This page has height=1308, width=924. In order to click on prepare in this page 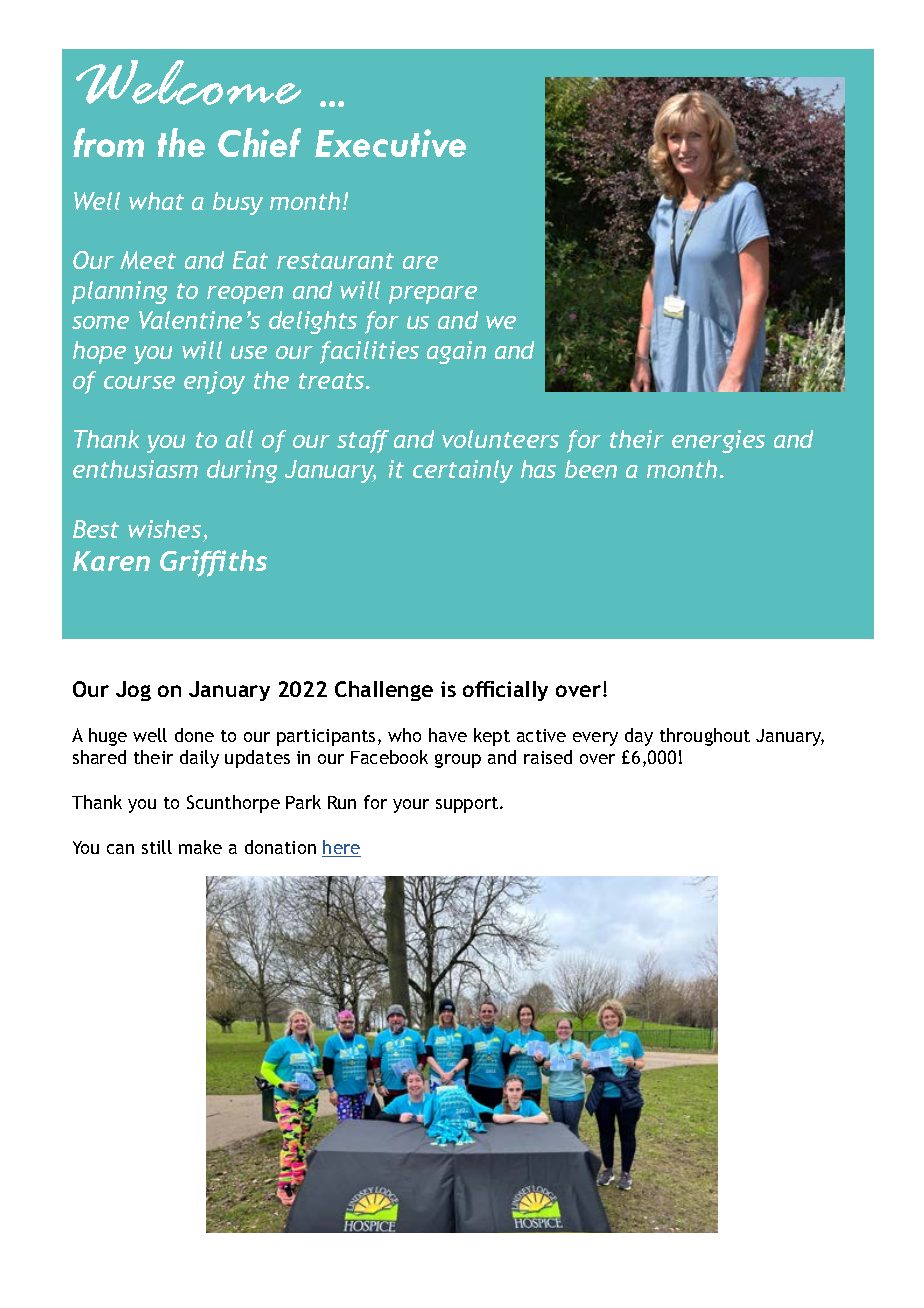, I will do `click(433, 295)`.
